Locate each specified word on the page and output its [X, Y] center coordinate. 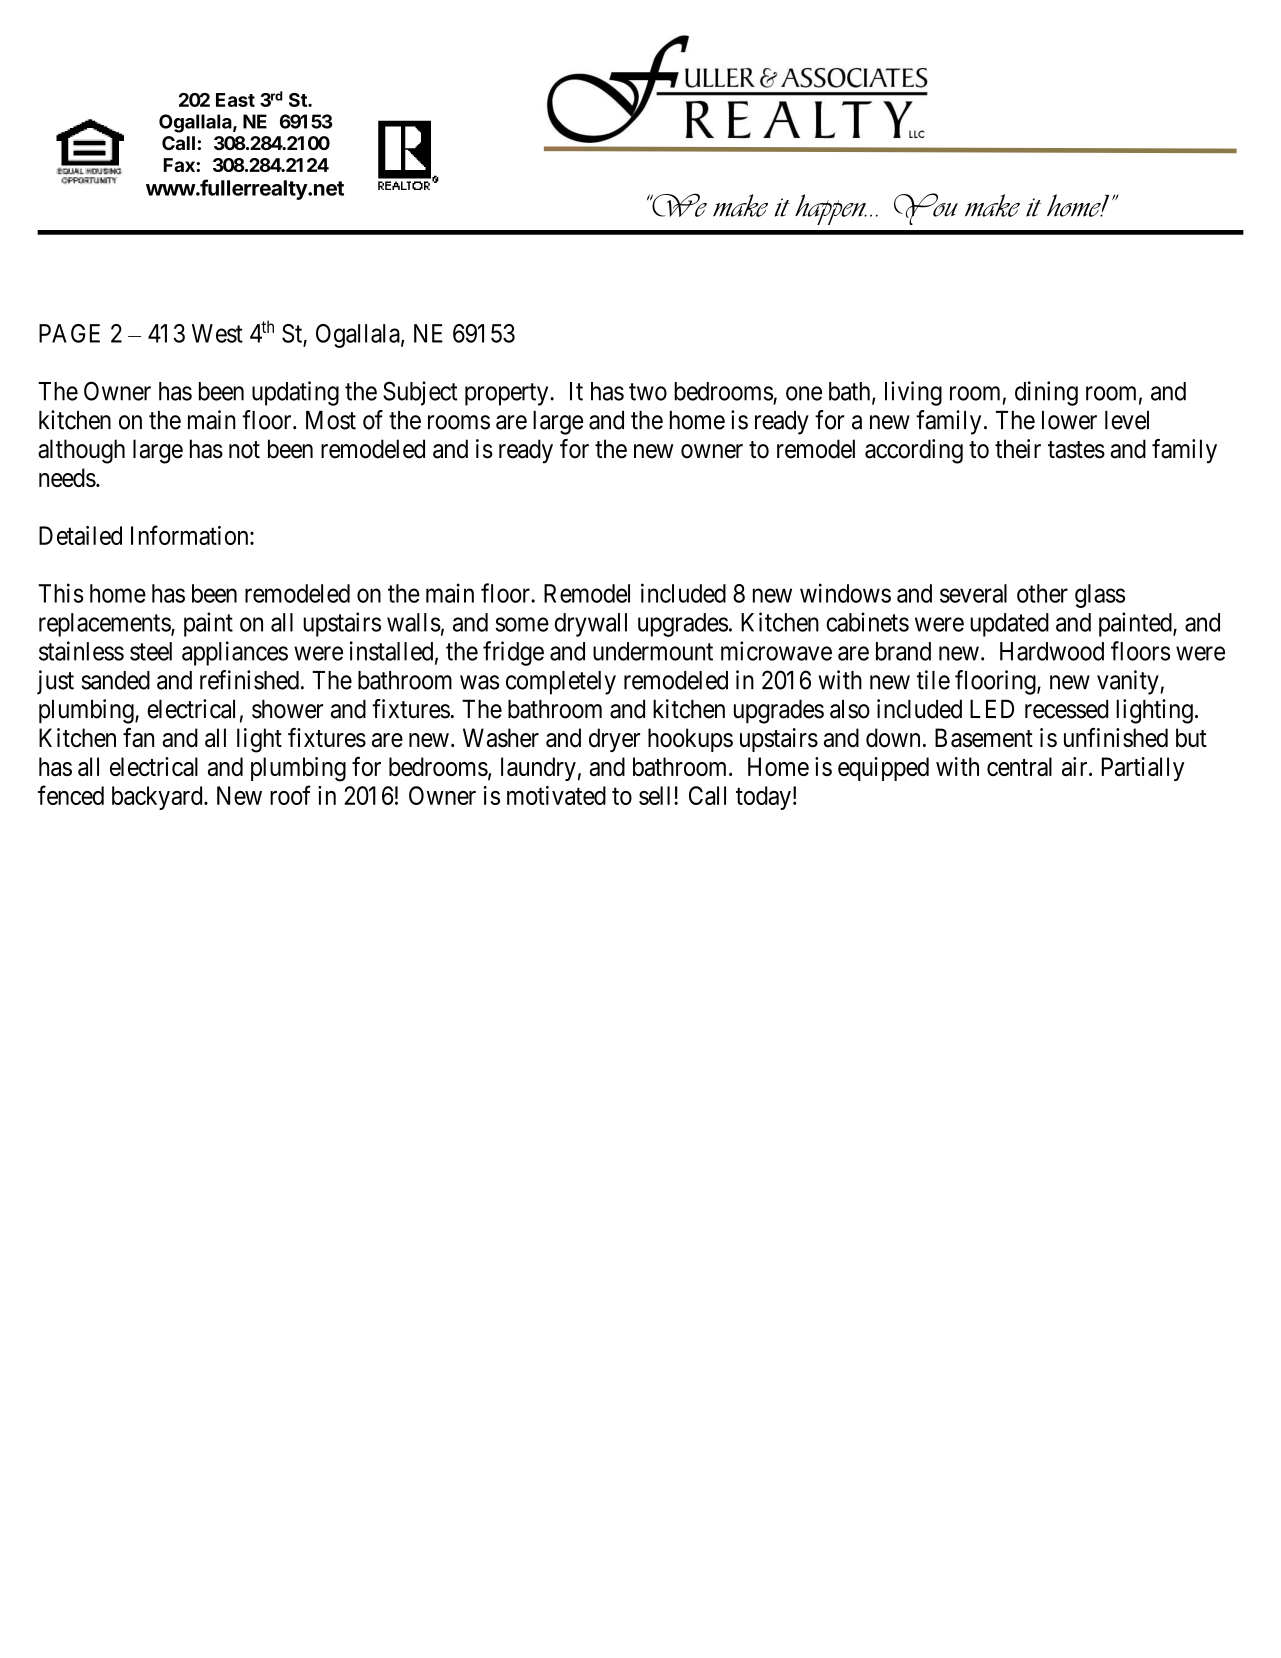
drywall [591, 625]
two [648, 392]
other [1042, 593]
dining [1046, 393]
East [235, 100]
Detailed [80, 535]
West [217, 333]
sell [657, 795]
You [926, 209]
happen [831, 209]
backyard [158, 798]
